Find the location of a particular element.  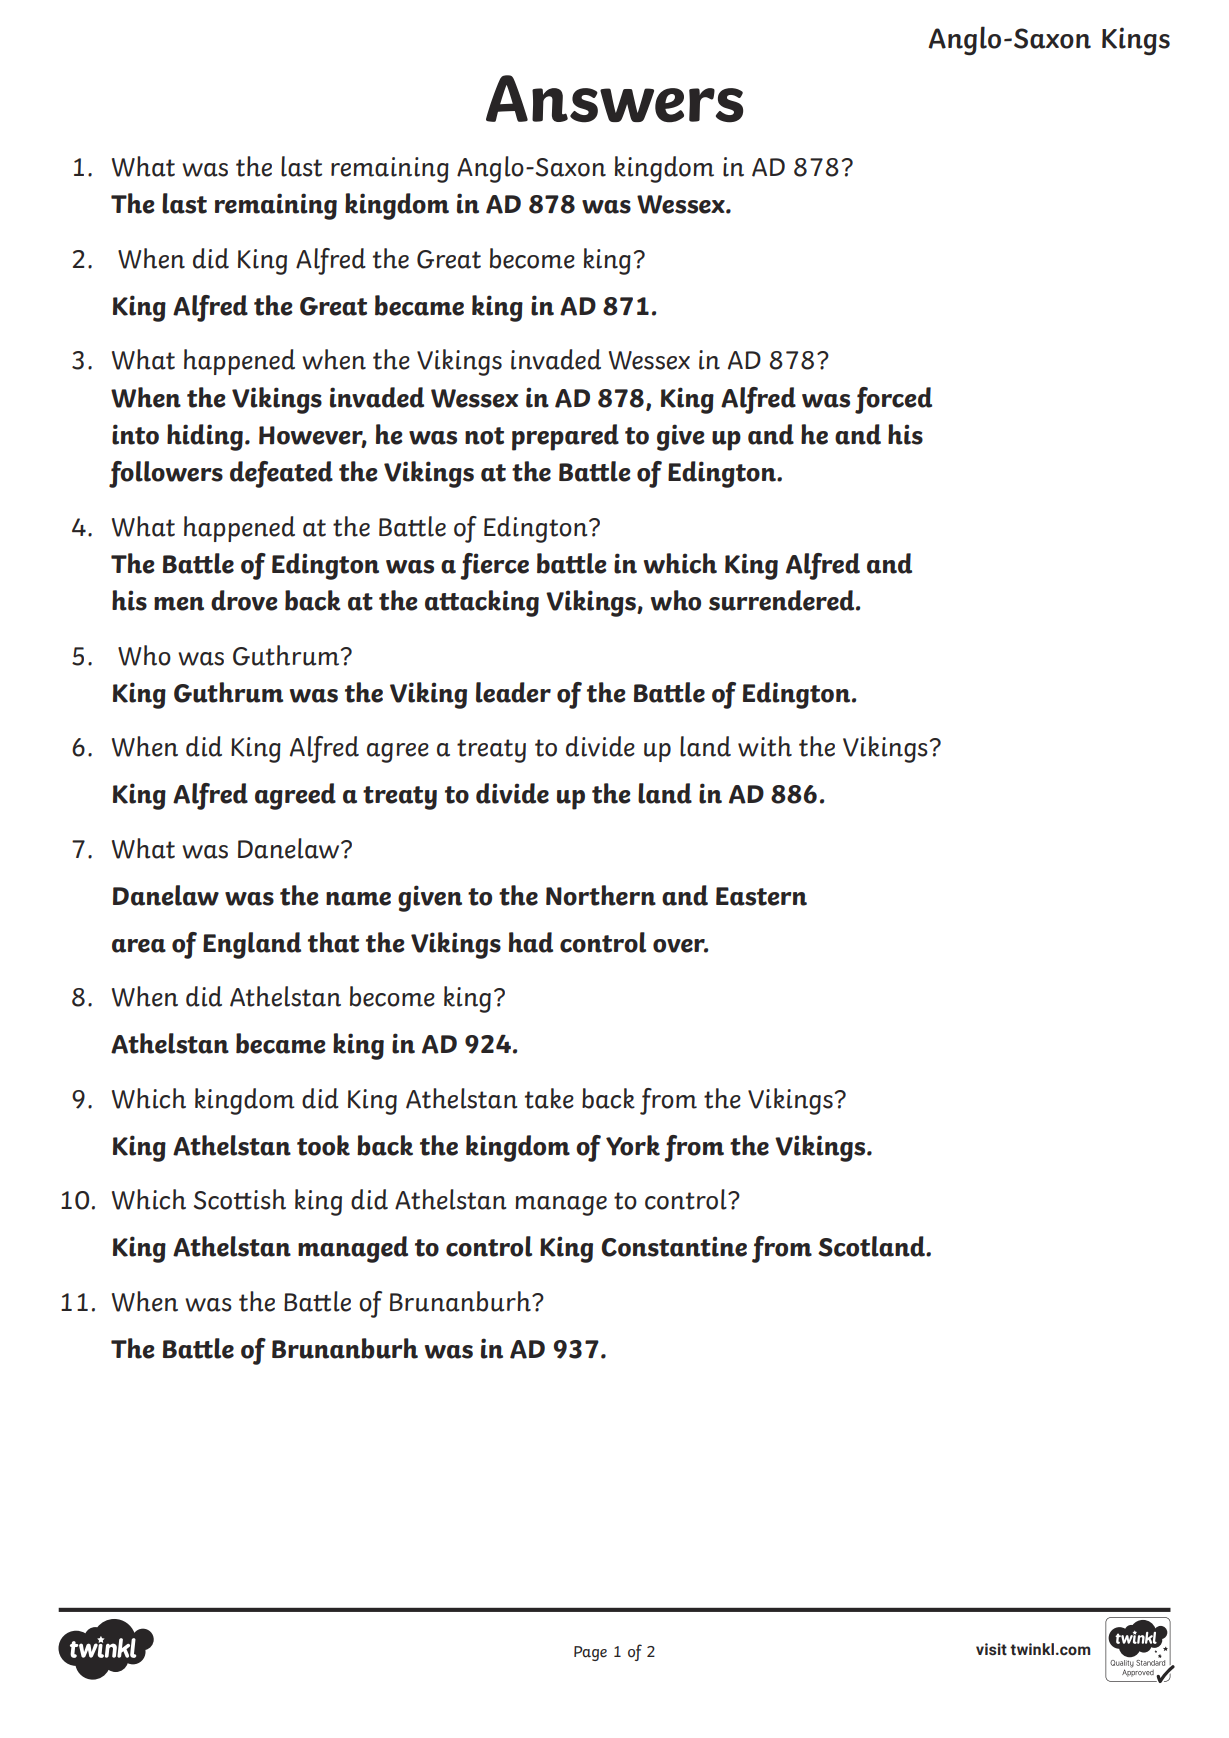

that is located at coordinates (333, 942).
